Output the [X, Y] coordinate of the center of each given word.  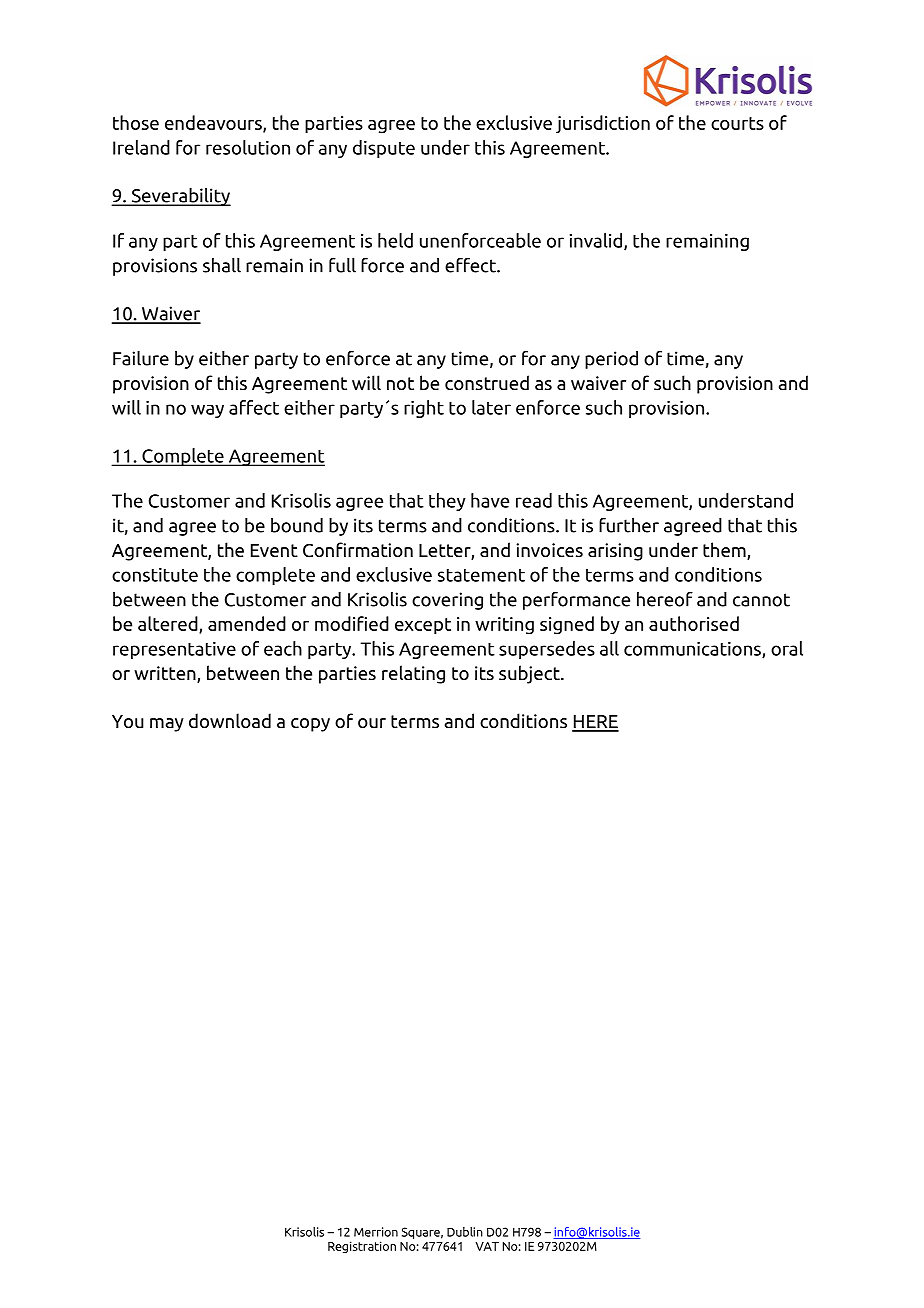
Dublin [465, 1232]
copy [310, 725]
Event [274, 550]
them [725, 551]
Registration [362, 1247]
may [167, 725]
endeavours [214, 123]
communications [693, 650]
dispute [384, 149]
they [447, 502]
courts [737, 123]
